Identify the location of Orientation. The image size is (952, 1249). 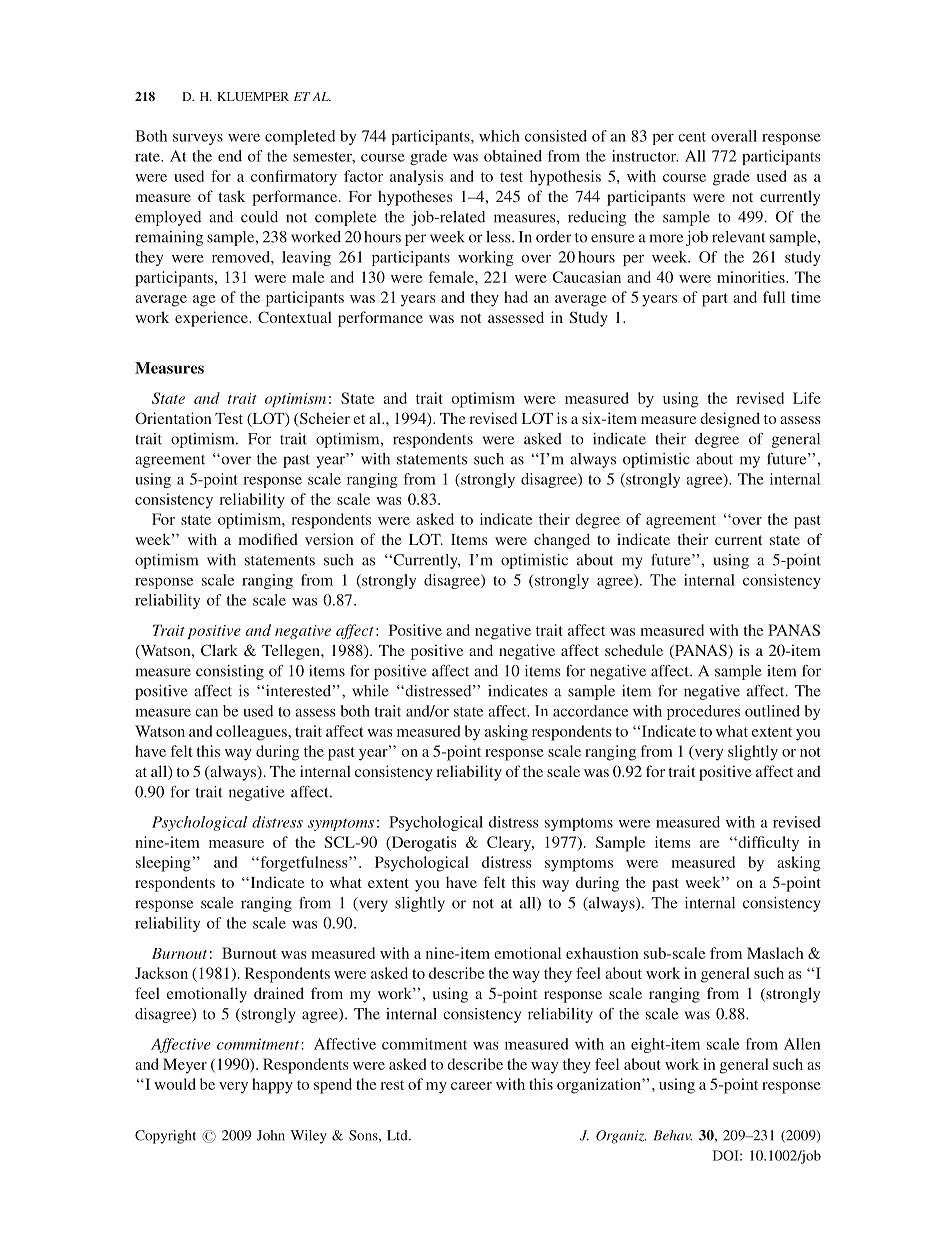
(173, 418).
